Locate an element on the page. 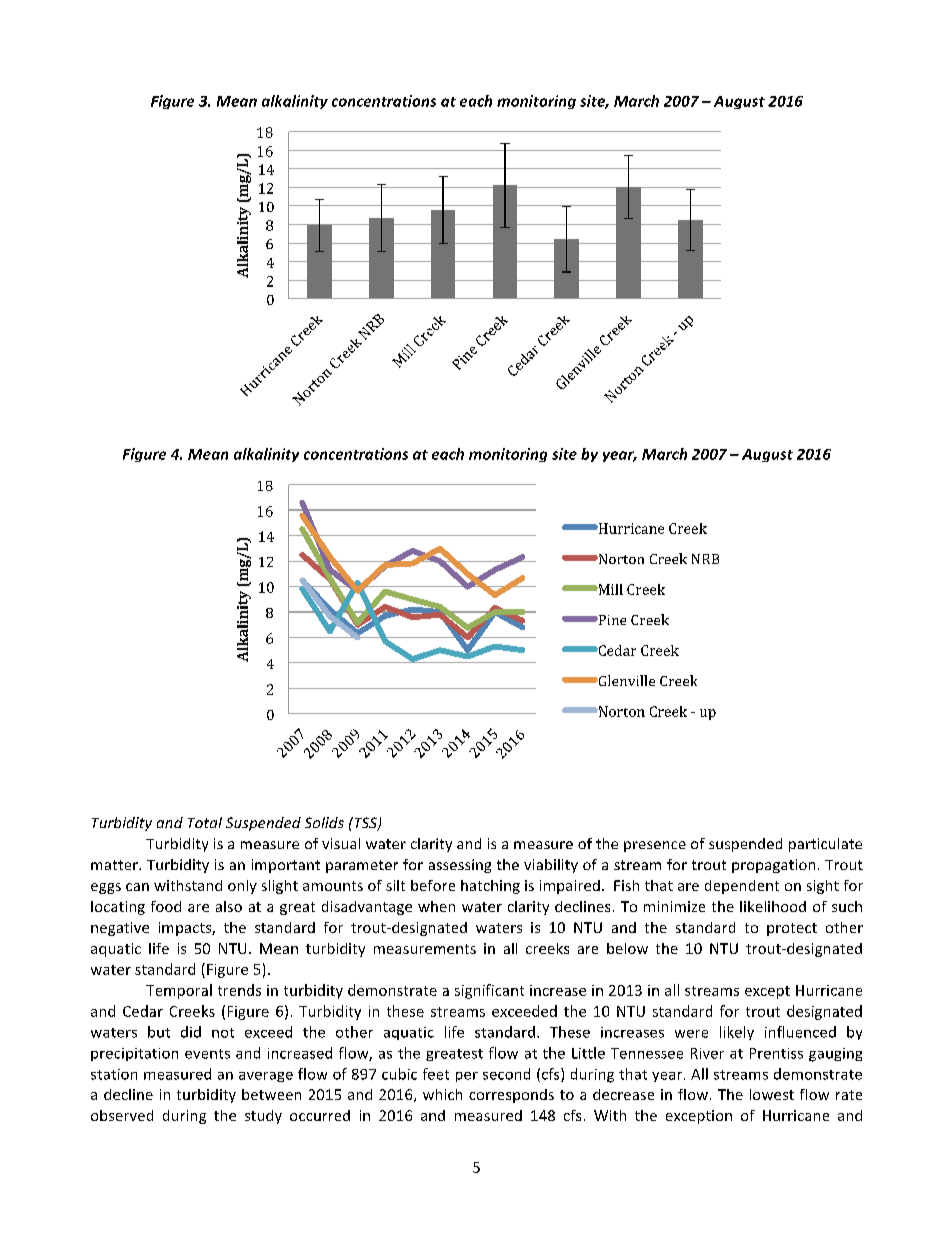 This image has width=952, height=1233. lowest is located at coordinates (772, 1094).
